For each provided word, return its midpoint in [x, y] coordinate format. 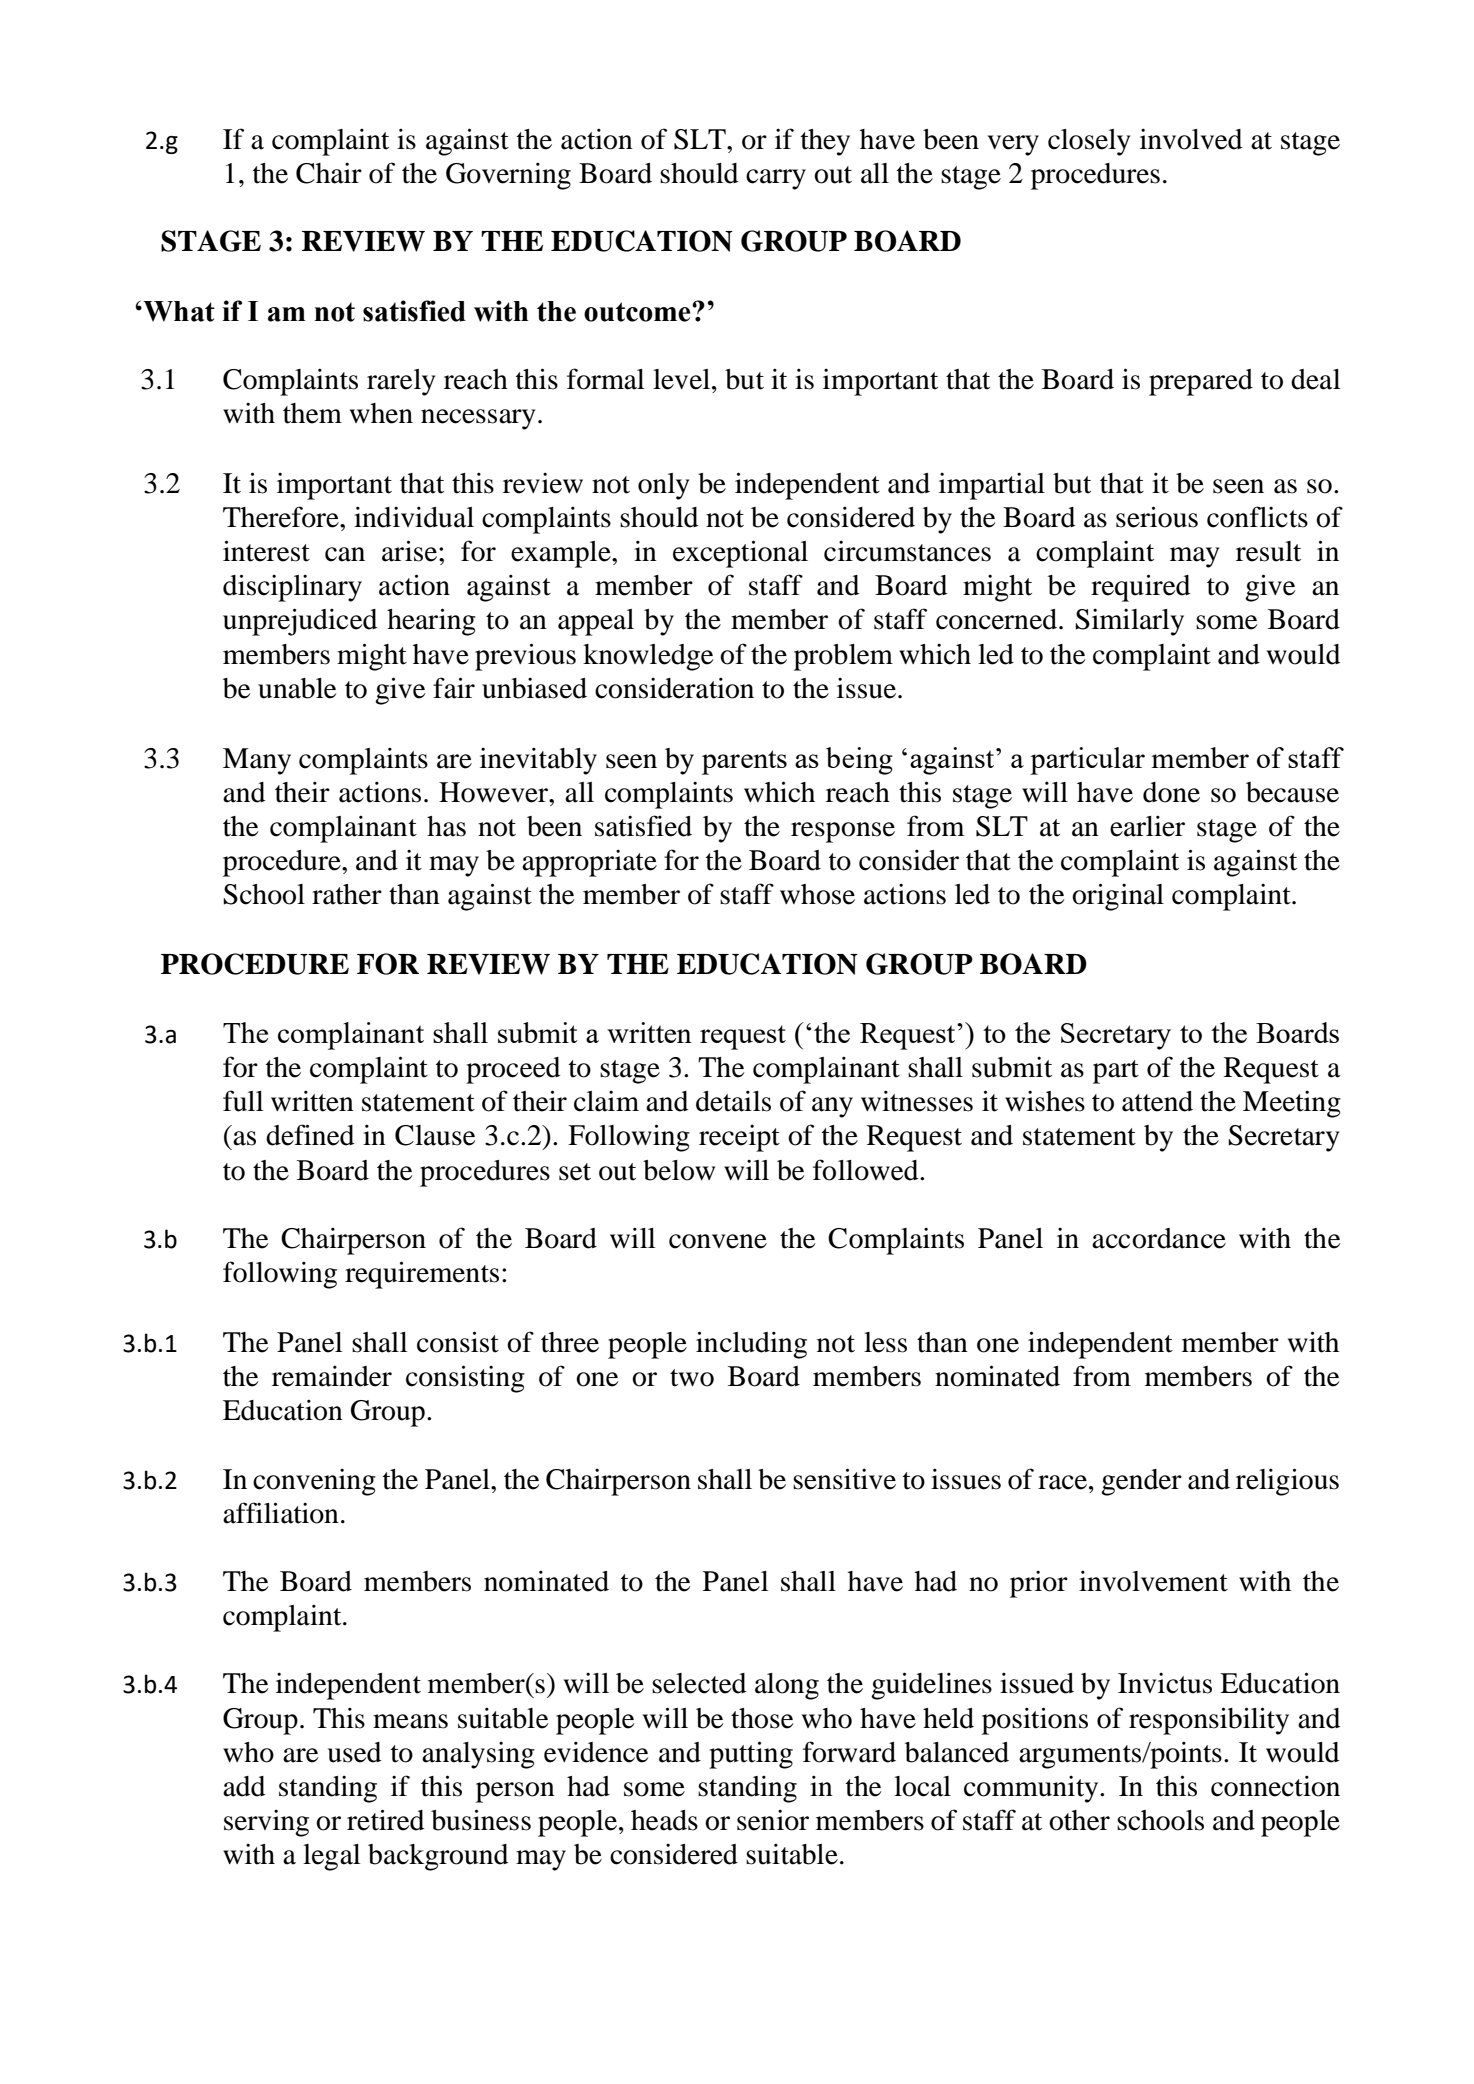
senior [773, 1820]
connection [1275, 1786]
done [1171, 792]
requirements [422, 1275]
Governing [508, 176]
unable [297, 688]
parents [744, 762]
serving [266, 1823]
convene [718, 1241]
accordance [1159, 1238]
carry [776, 179]
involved [1191, 139]
